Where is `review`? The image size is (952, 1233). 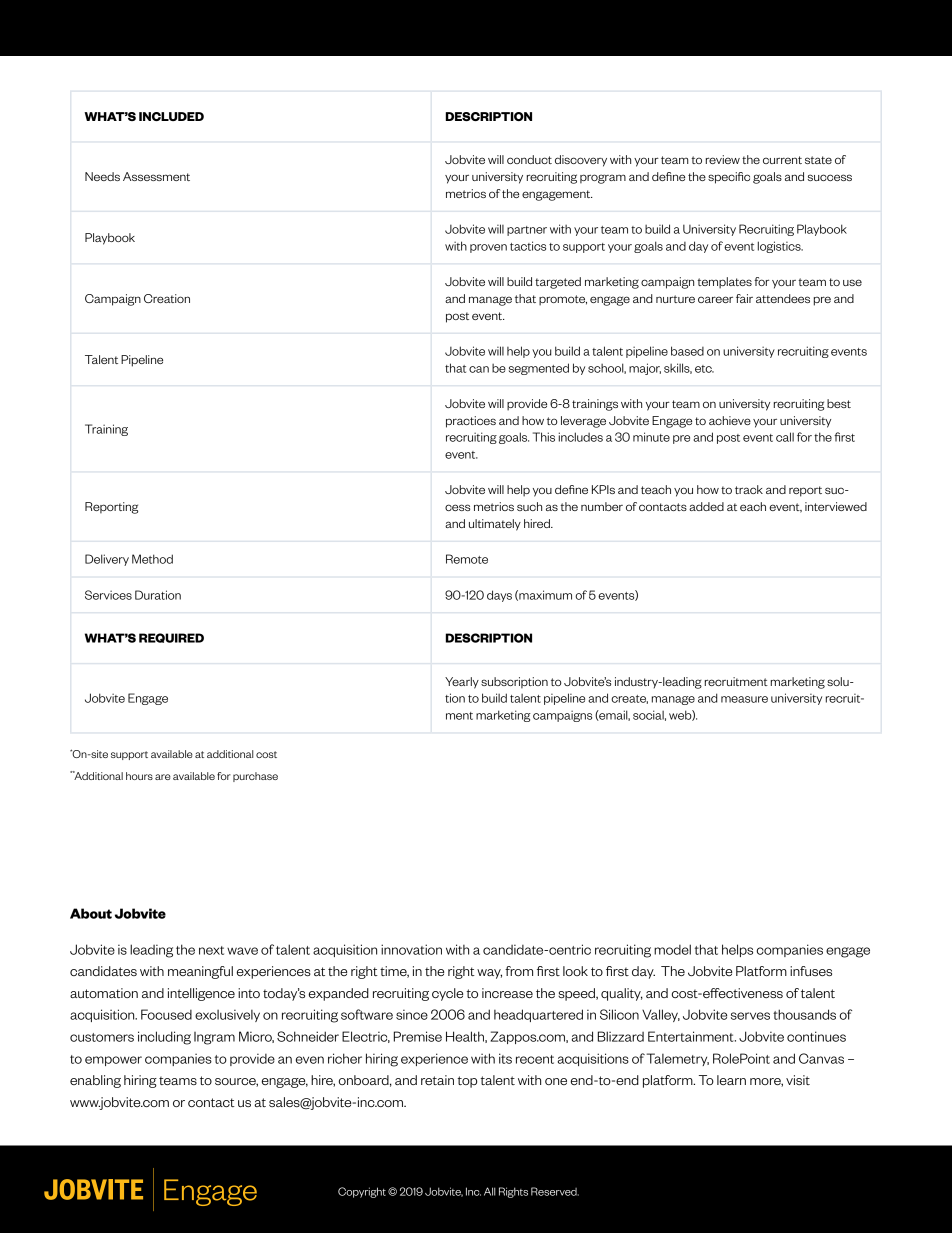 review is located at coordinates (723, 159).
